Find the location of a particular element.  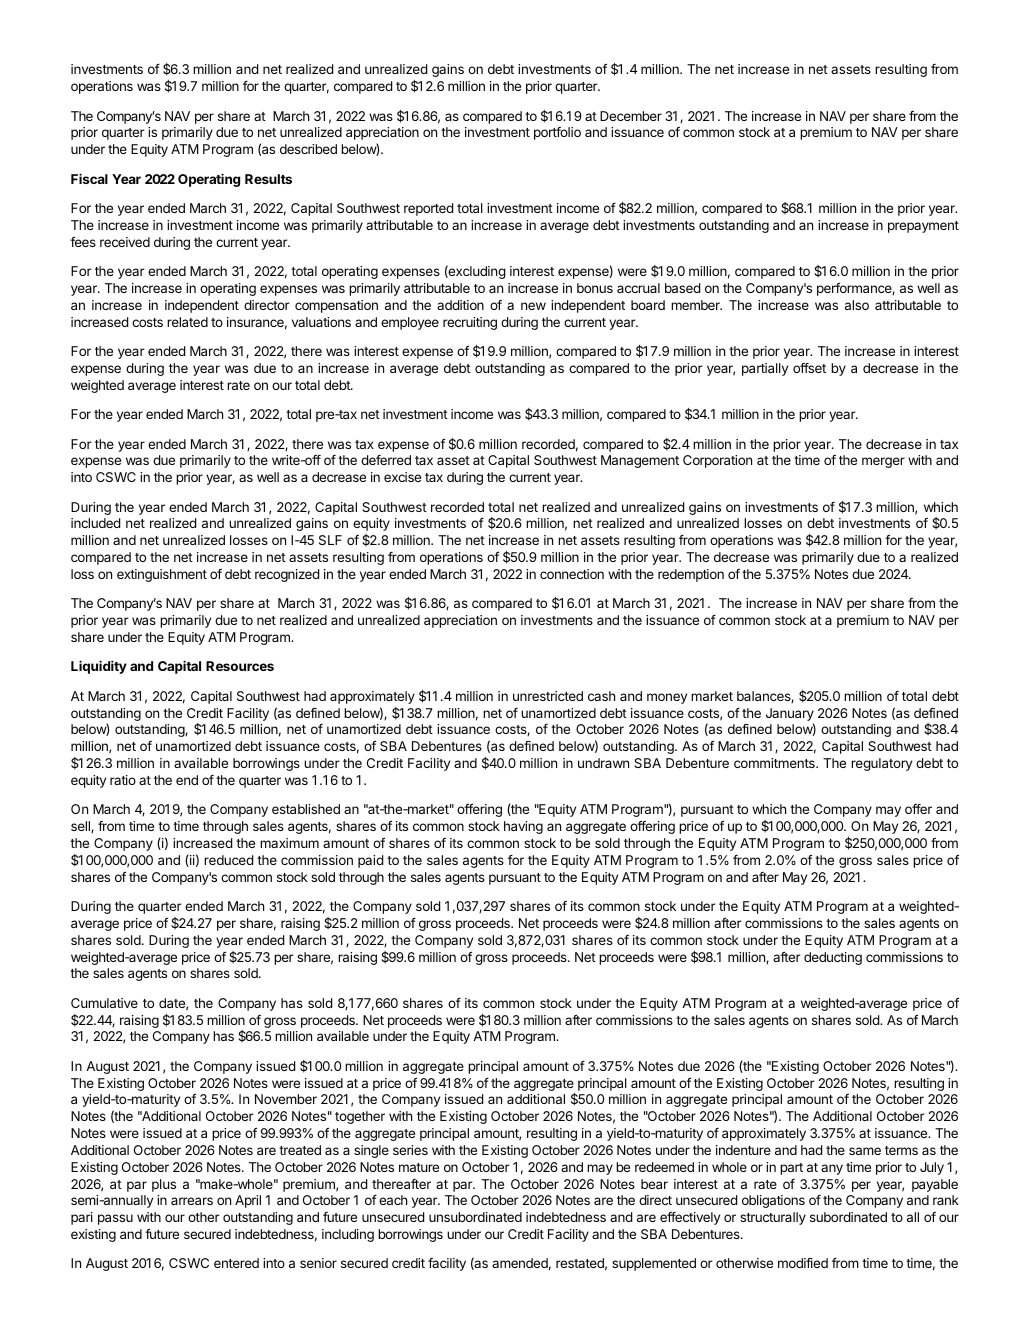

January is located at coordinates (790, 714).
